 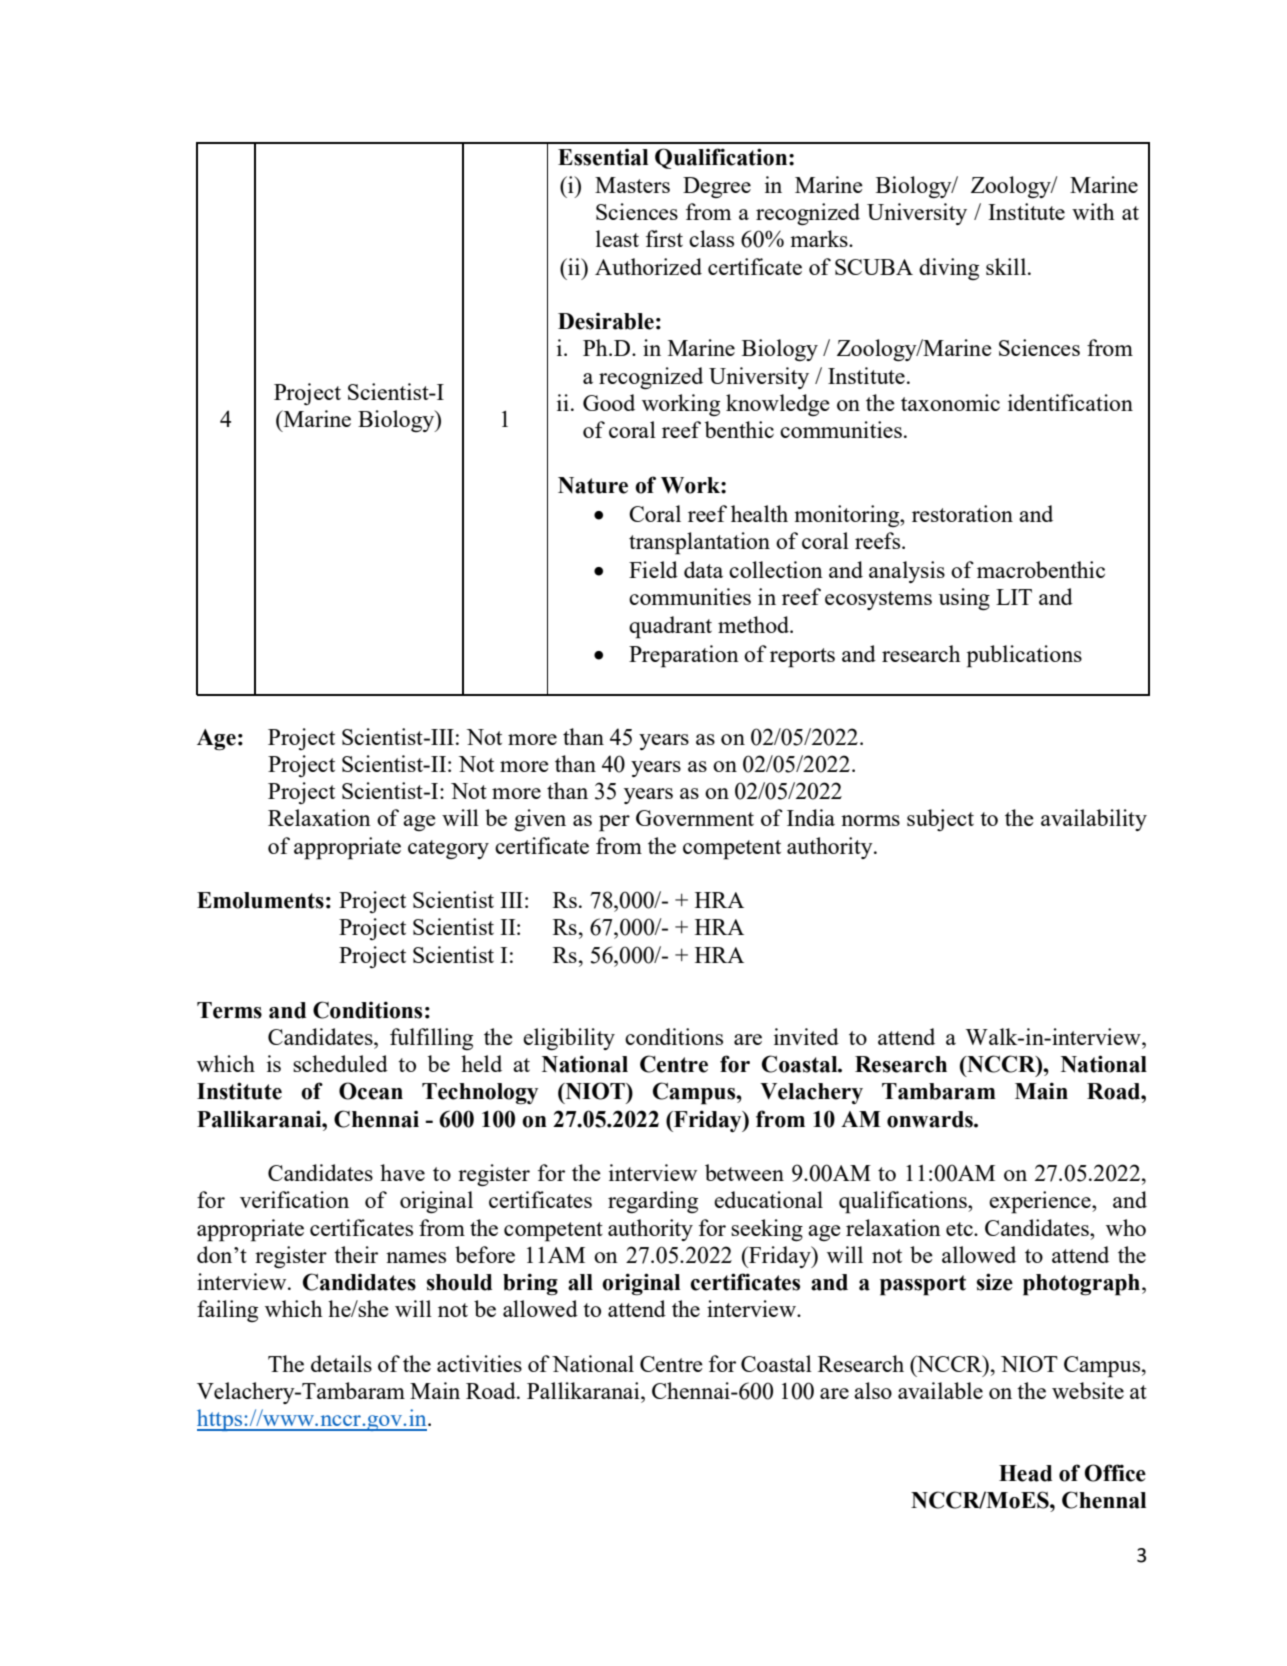 What do you see at coordinates (603, 157) in the screenshot?
I see `Essential` at bounding box center [603, 157].
